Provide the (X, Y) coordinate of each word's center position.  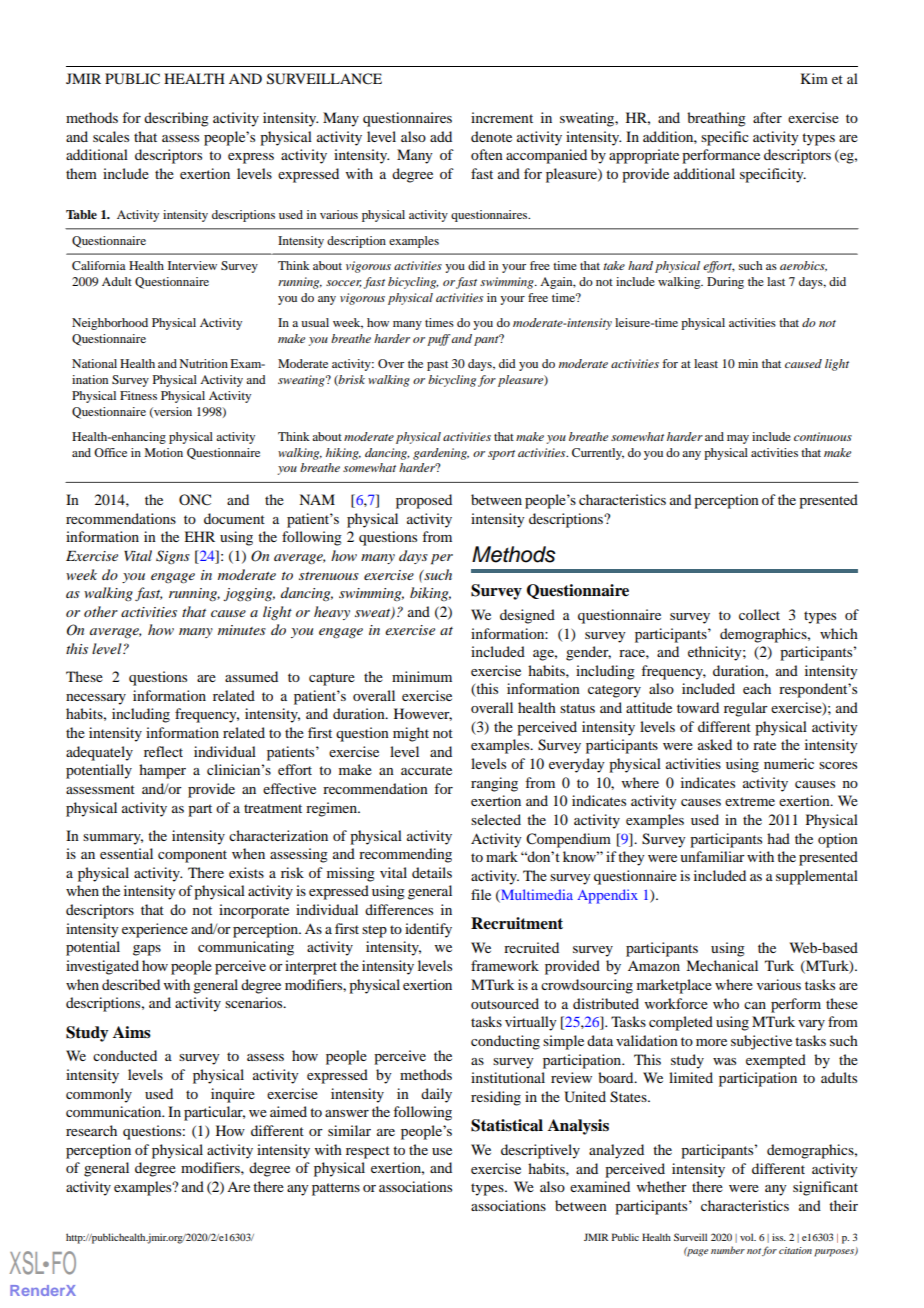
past (437, 365)
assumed (251, 676)
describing (176, 119)
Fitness (138, 395)
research (91, 1130)
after (767, 117)
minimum (422, 676)
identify (428, 930)
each (757, 688)
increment (502, 117)
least (706, 363)
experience (155, 930)
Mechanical (722, 965)
